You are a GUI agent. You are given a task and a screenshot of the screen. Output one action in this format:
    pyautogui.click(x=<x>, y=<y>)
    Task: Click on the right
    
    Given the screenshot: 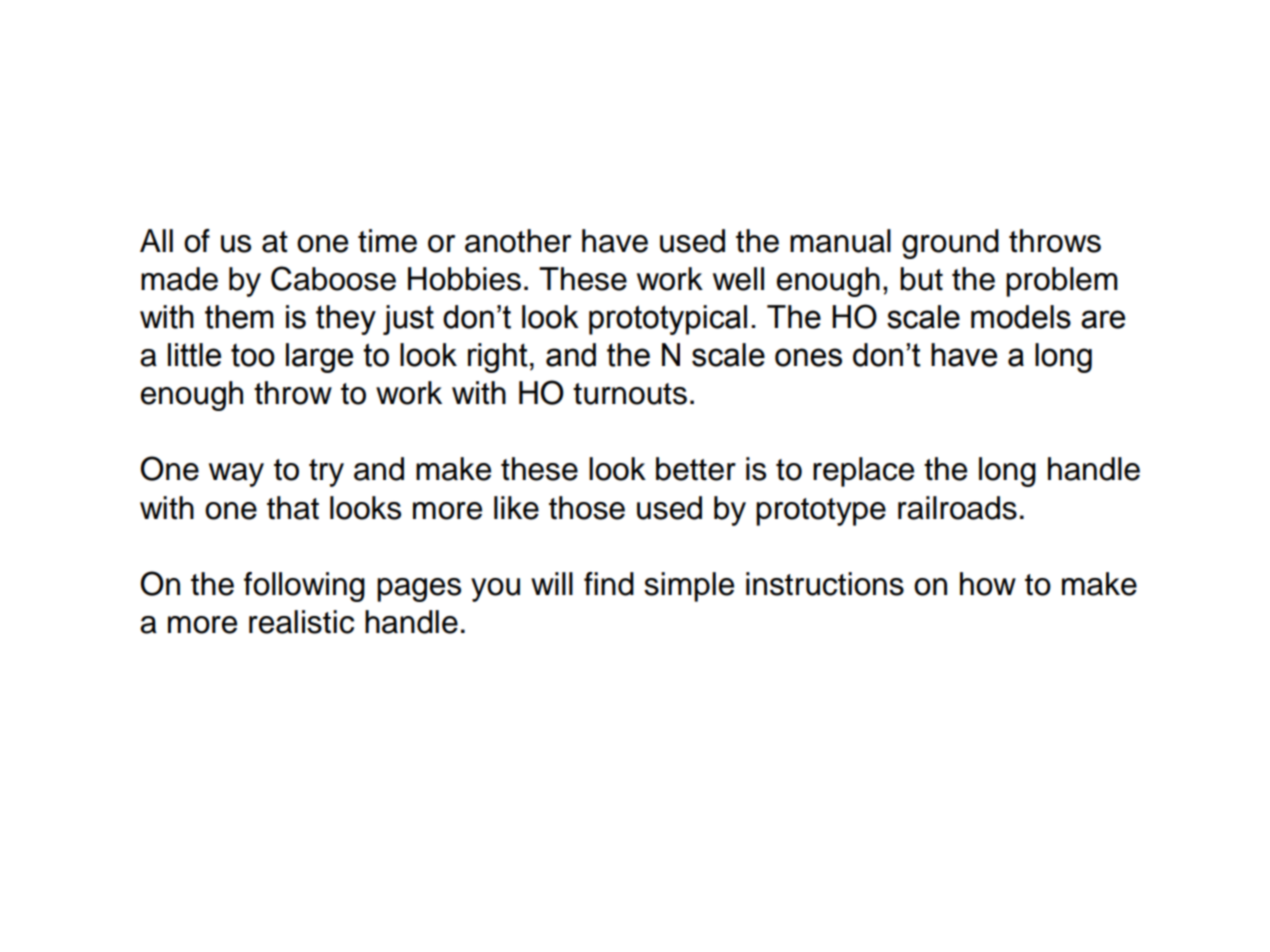 What is the action you would take?
    pyautogui.click(x=498, y=358)
